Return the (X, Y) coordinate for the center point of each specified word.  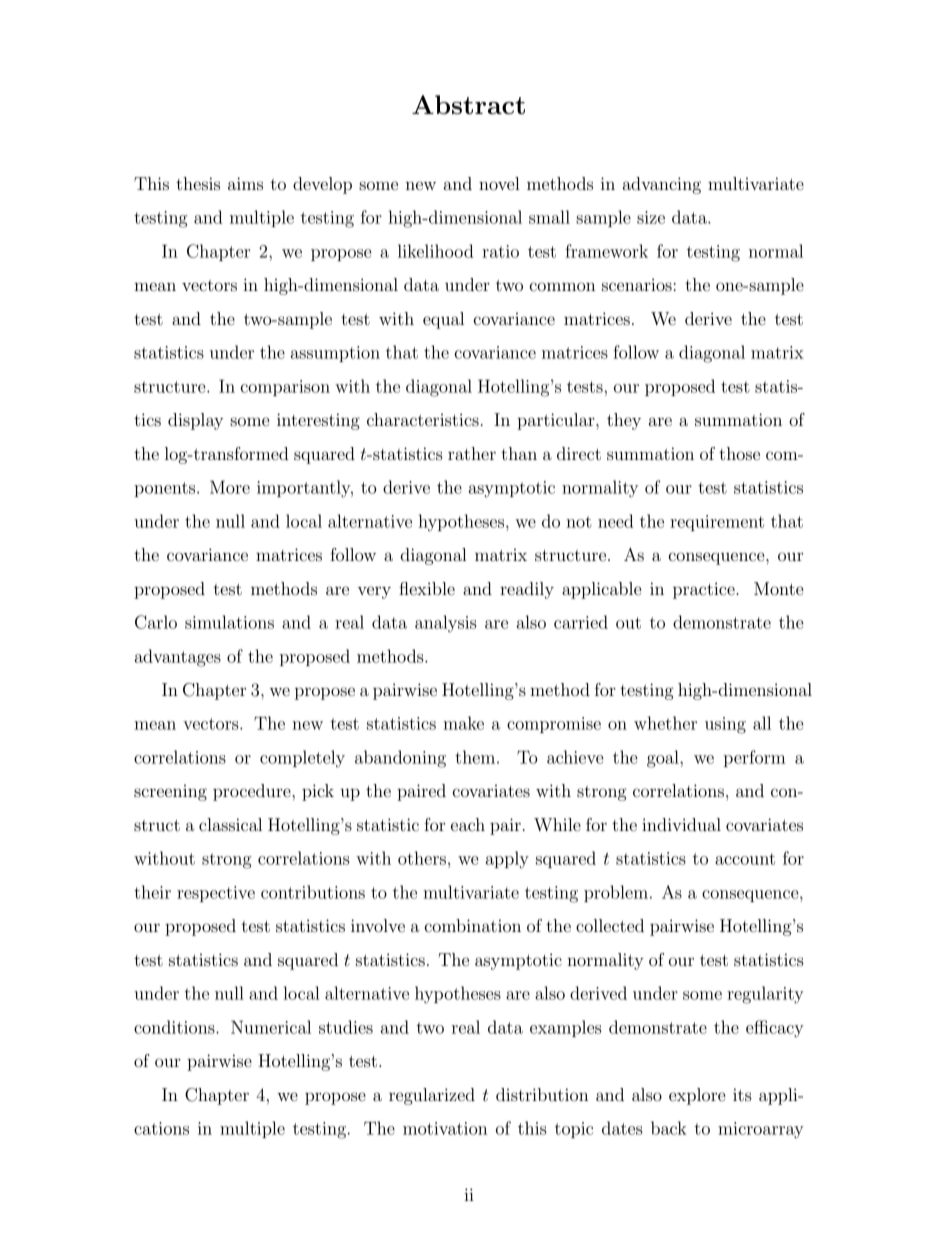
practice (705, 590)
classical (230, 824)
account (745, 859)
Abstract (468, 104)
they (624, 421)
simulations (229, 622)
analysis (446, 624)
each (468, 824)
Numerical (271, 1027)
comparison (285, 388)
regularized (432, 1096)
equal (443, 320)
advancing (662, 185)
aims (245, 183)
